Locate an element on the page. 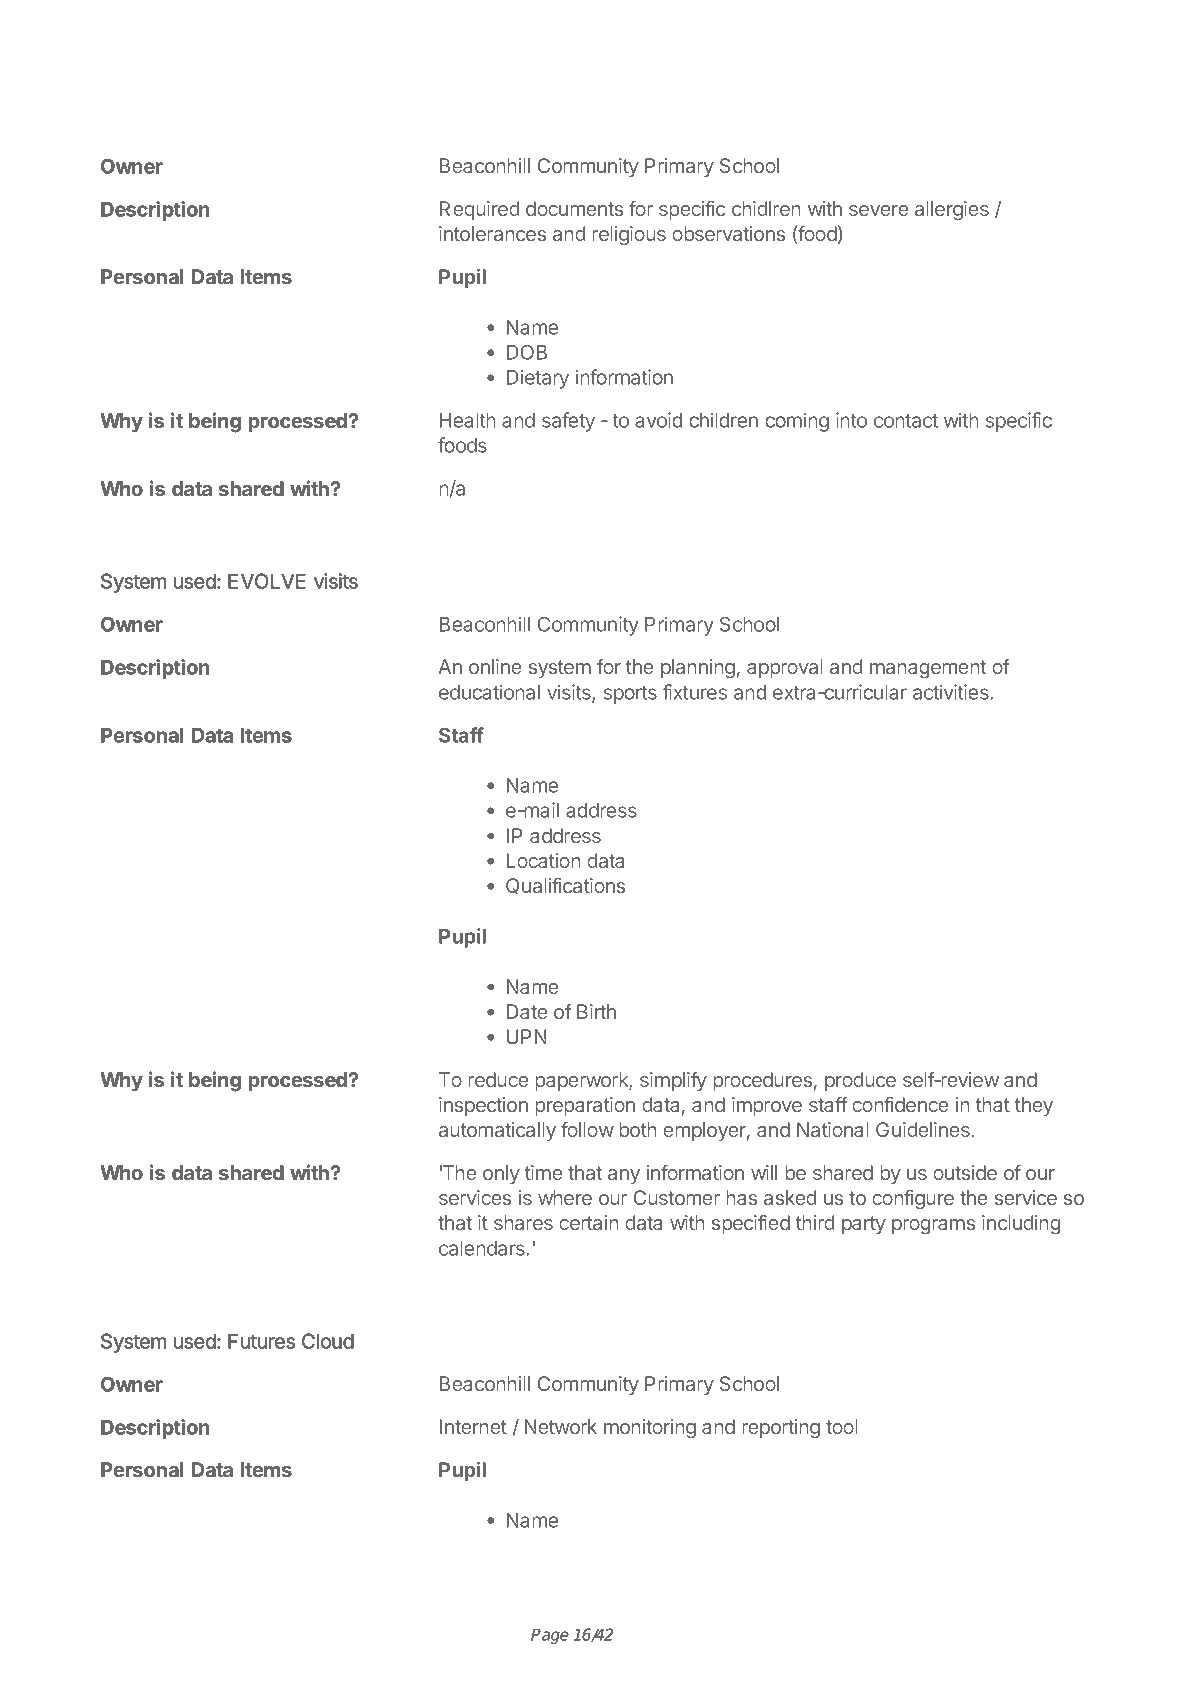  Page is located at coordinates (550, 1636).
